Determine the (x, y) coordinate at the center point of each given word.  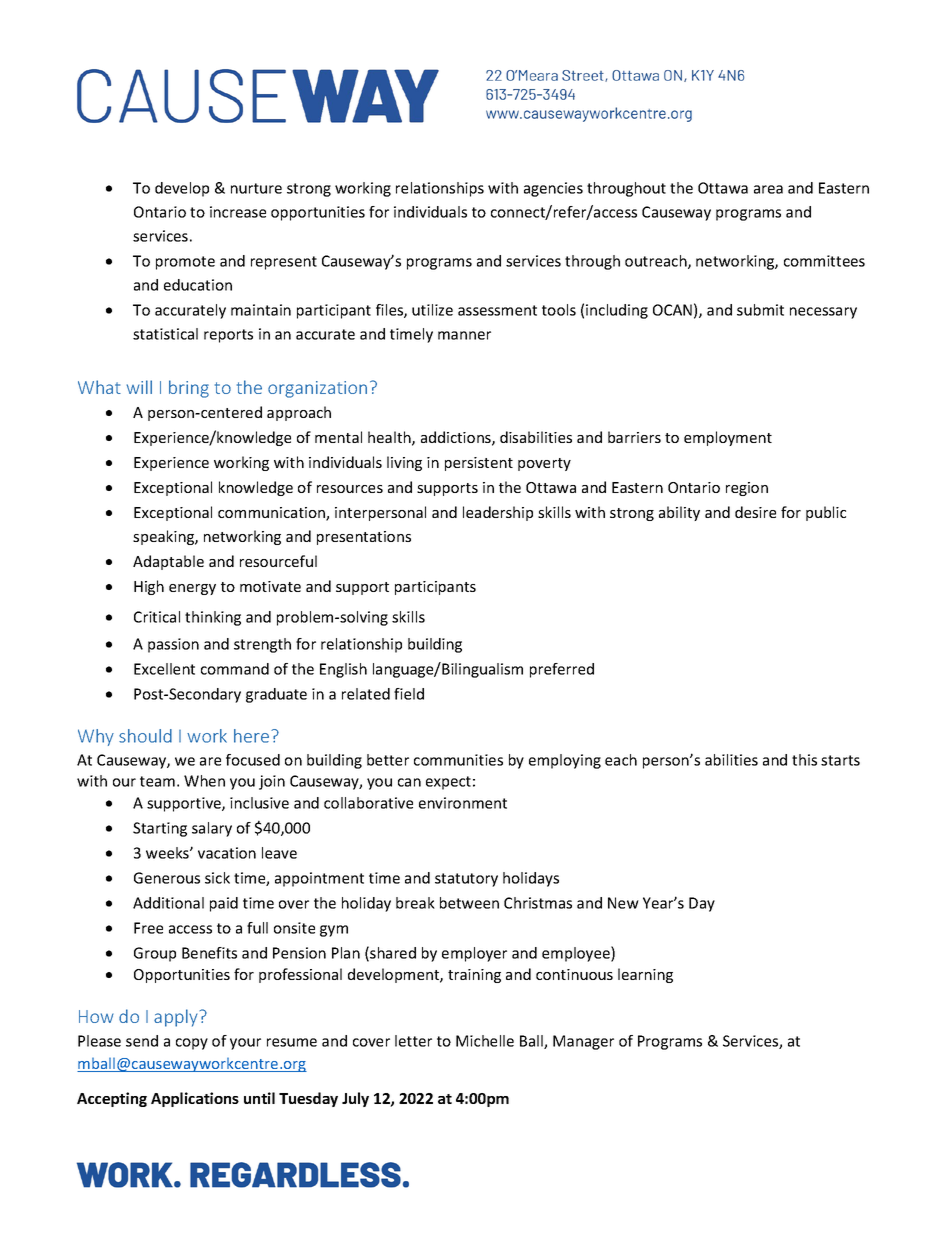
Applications (195, 1099)
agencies (553, 189)
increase (238, 212)
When (204, 781)
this (804, 760)
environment (463, 803)
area (768, 189)
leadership (498, 513)
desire (755, 512)
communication (272, 514)
